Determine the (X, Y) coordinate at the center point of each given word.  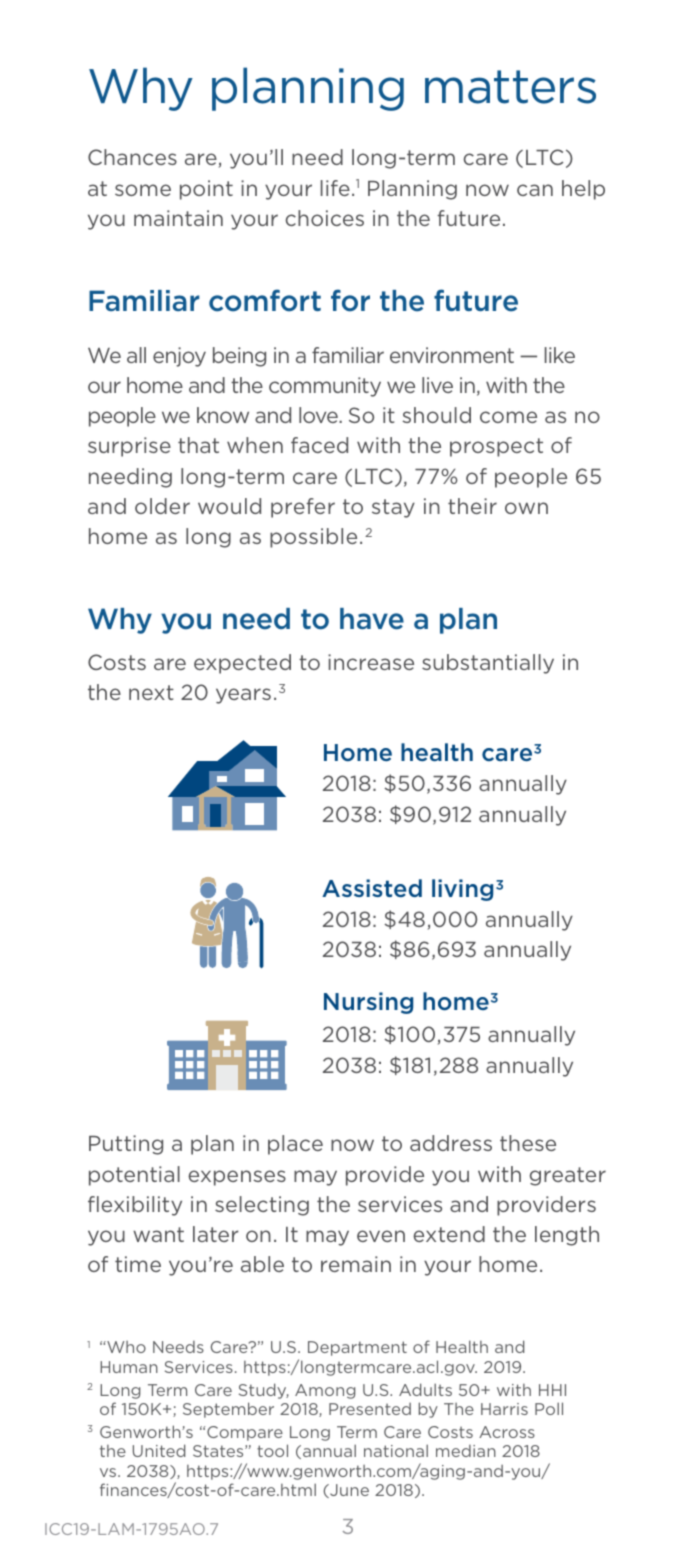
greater (568, 1176)
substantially (488, 664)
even (381, 1236)
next (151, 692)
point (206, 190)
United (159, 1450)
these (528, 1143)
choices (324, 218)
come (508, 417)
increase (371, 662)
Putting (126, 1145)
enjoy (179, 357)
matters (510, 87)
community (325, 387)
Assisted (372, 888)
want (158, 1234)
